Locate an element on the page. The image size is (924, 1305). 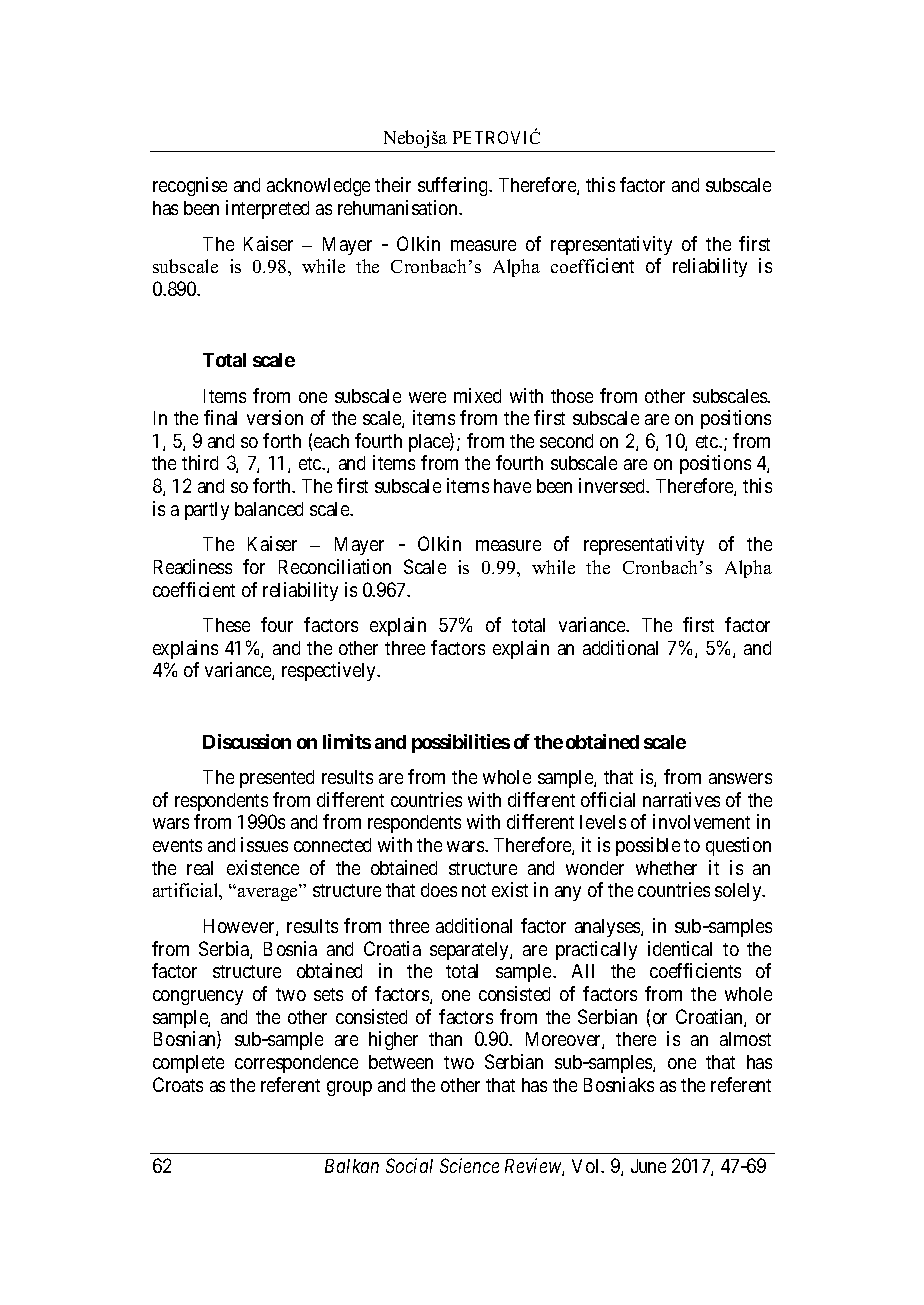
issues is located at coordinates (264, 844).
